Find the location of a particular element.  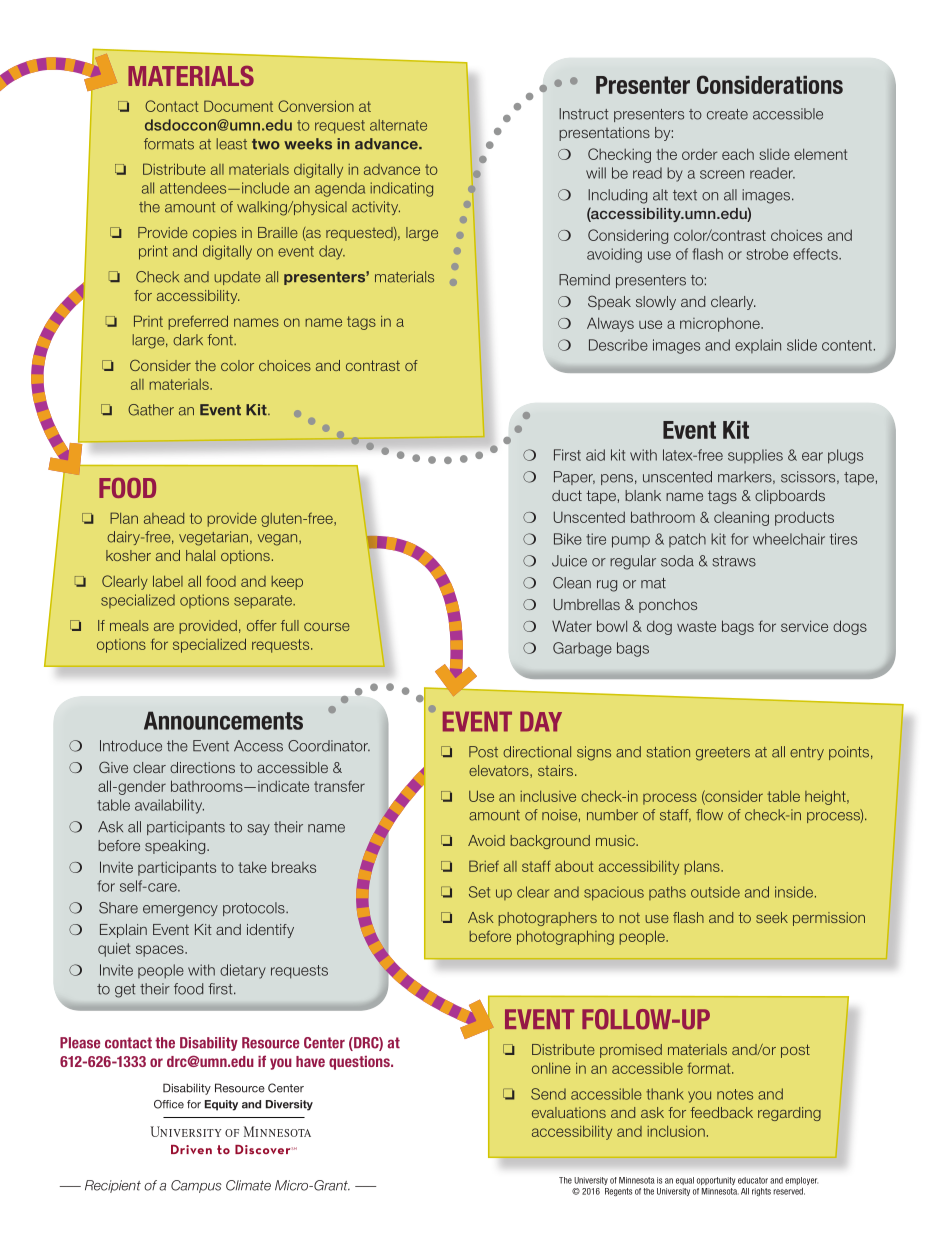

evaluations is located at coordinates (569, 1112).
